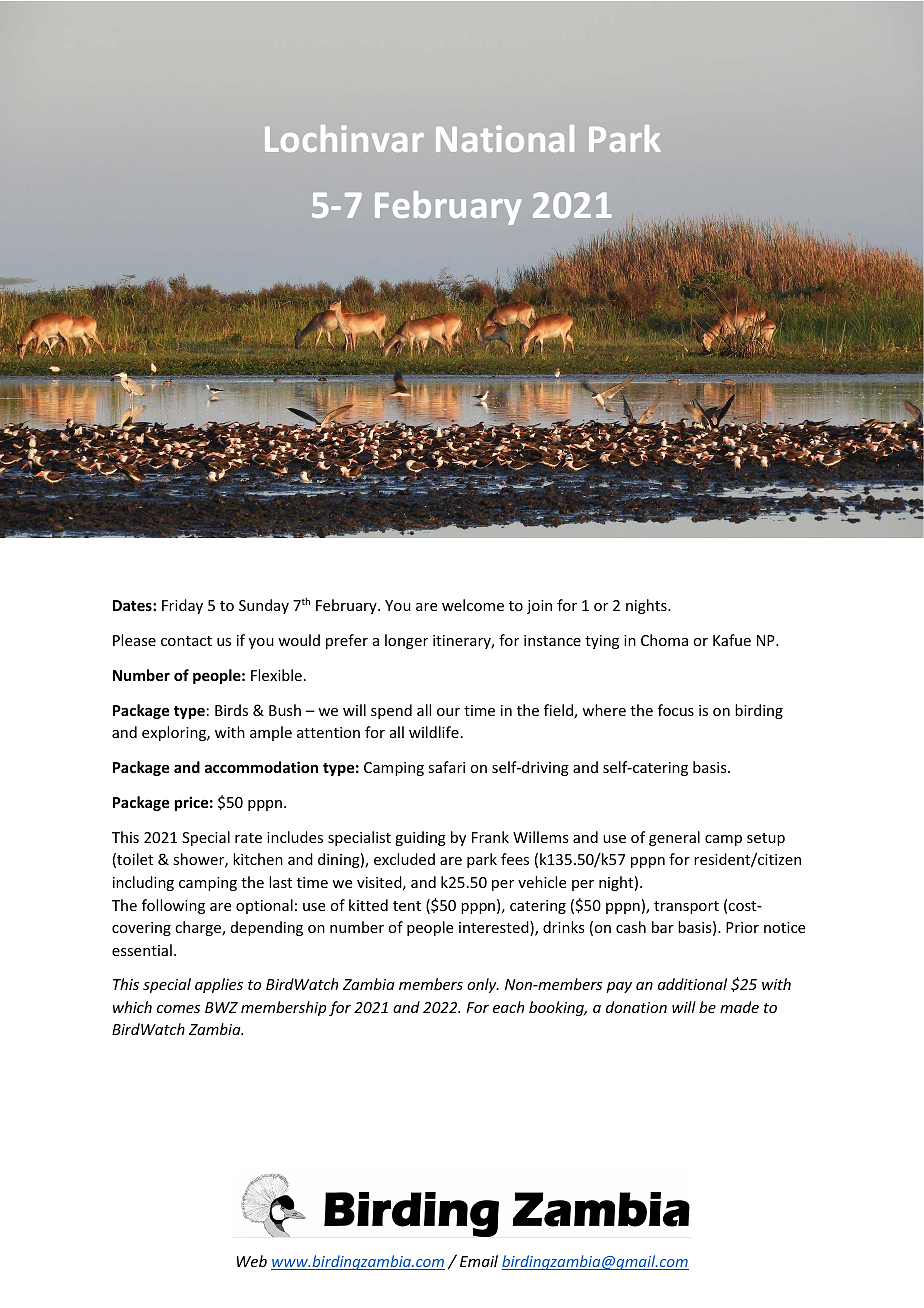  Describe the element at coordinates (446, 767) in the image. I see `safari` at that location.
